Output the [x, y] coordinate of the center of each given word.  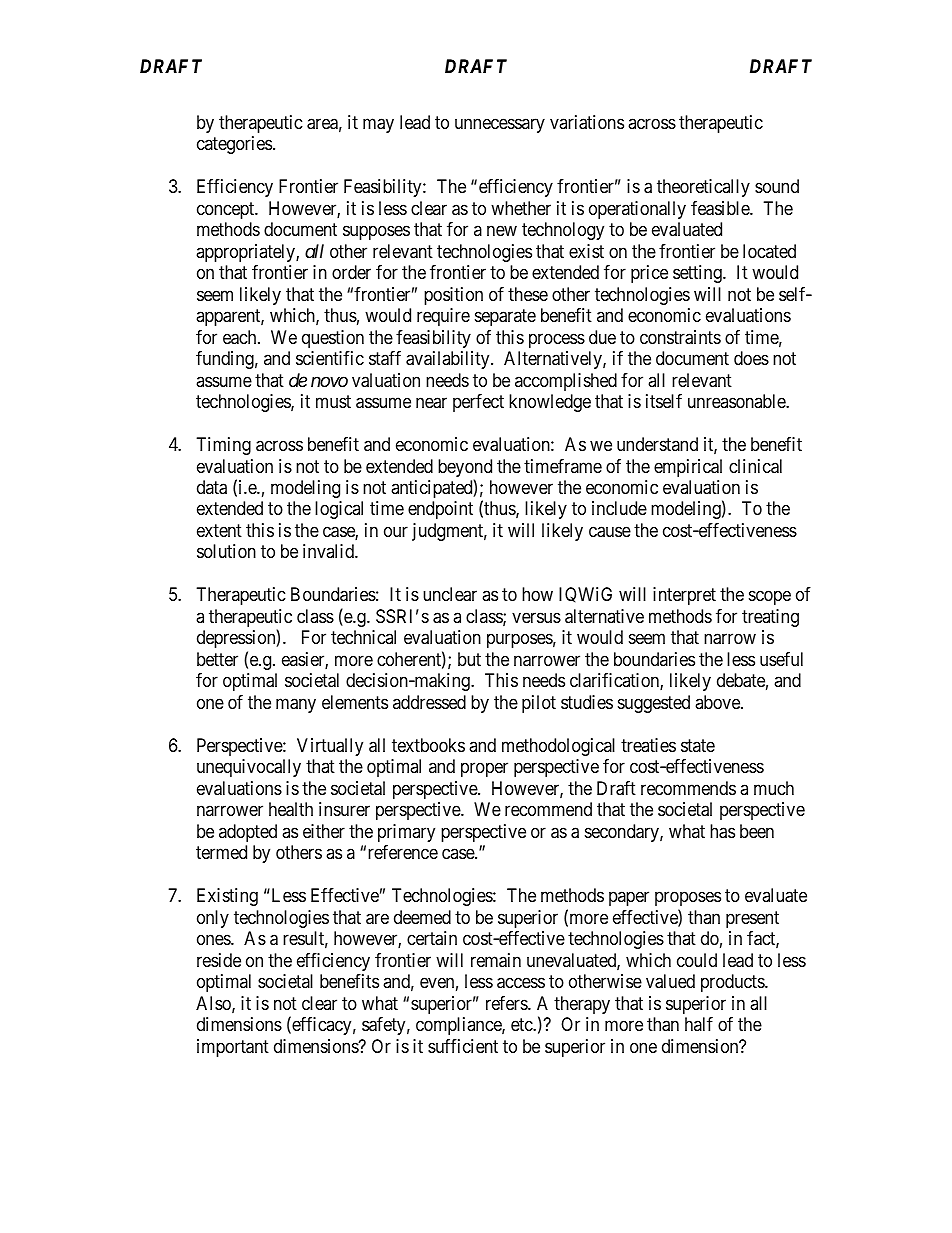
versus [536, 617]
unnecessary [500, 125]
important [233, 1048]
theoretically [703, 188]
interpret [684, 596]
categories [234, 145]
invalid [329, 551]
